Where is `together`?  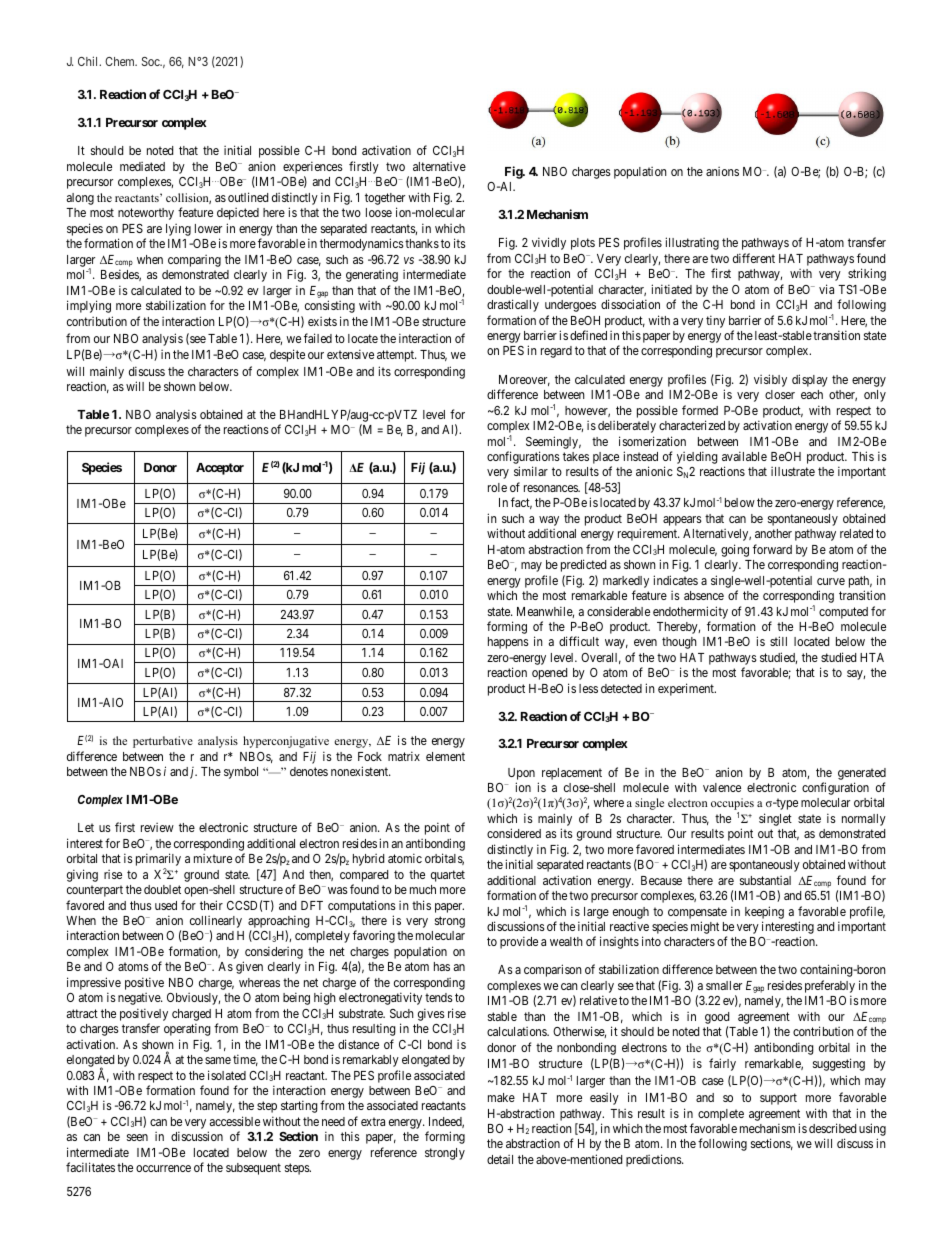 together is located at coordinates (385, 199).
